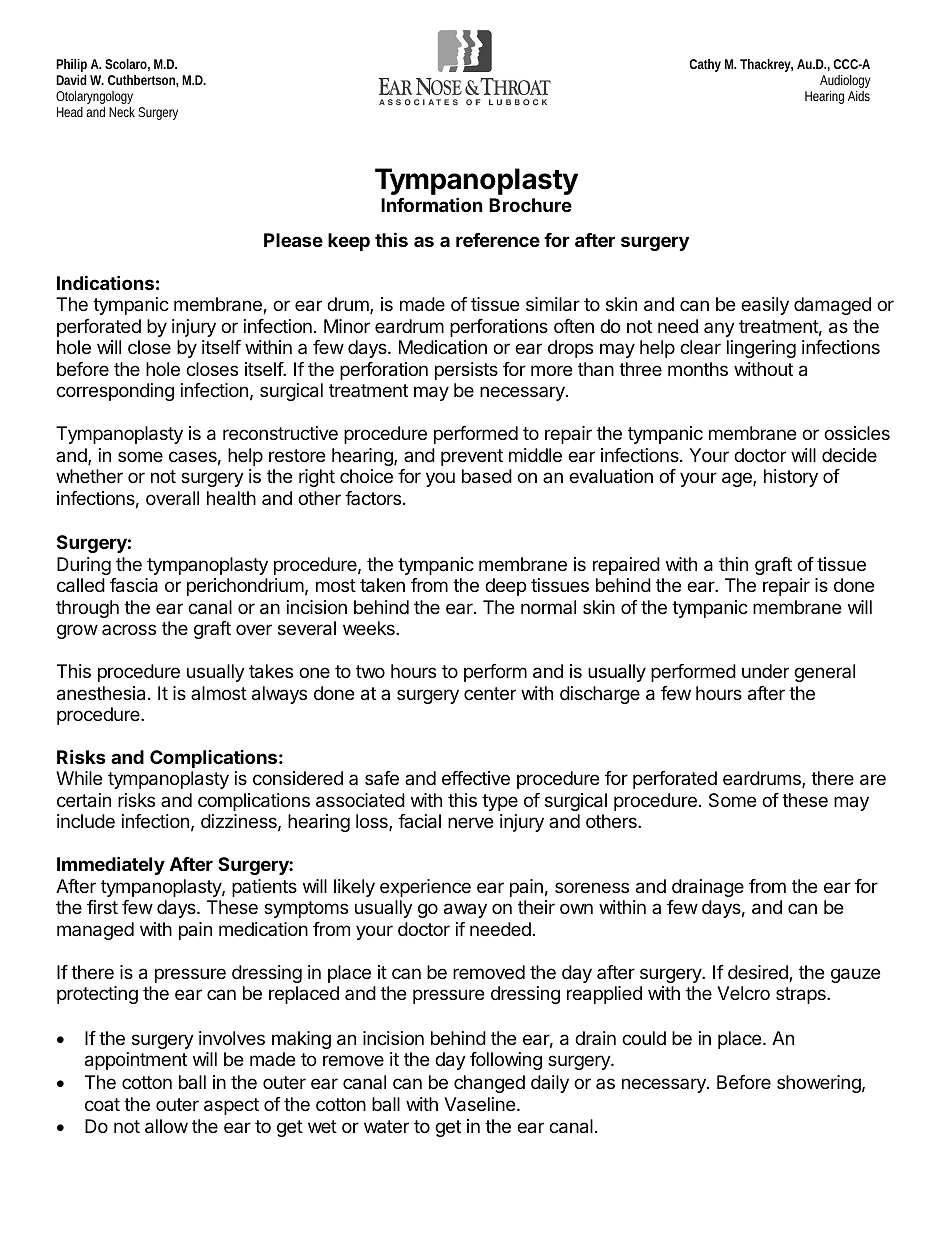  I want to click on fascia, so click(134, 585).
